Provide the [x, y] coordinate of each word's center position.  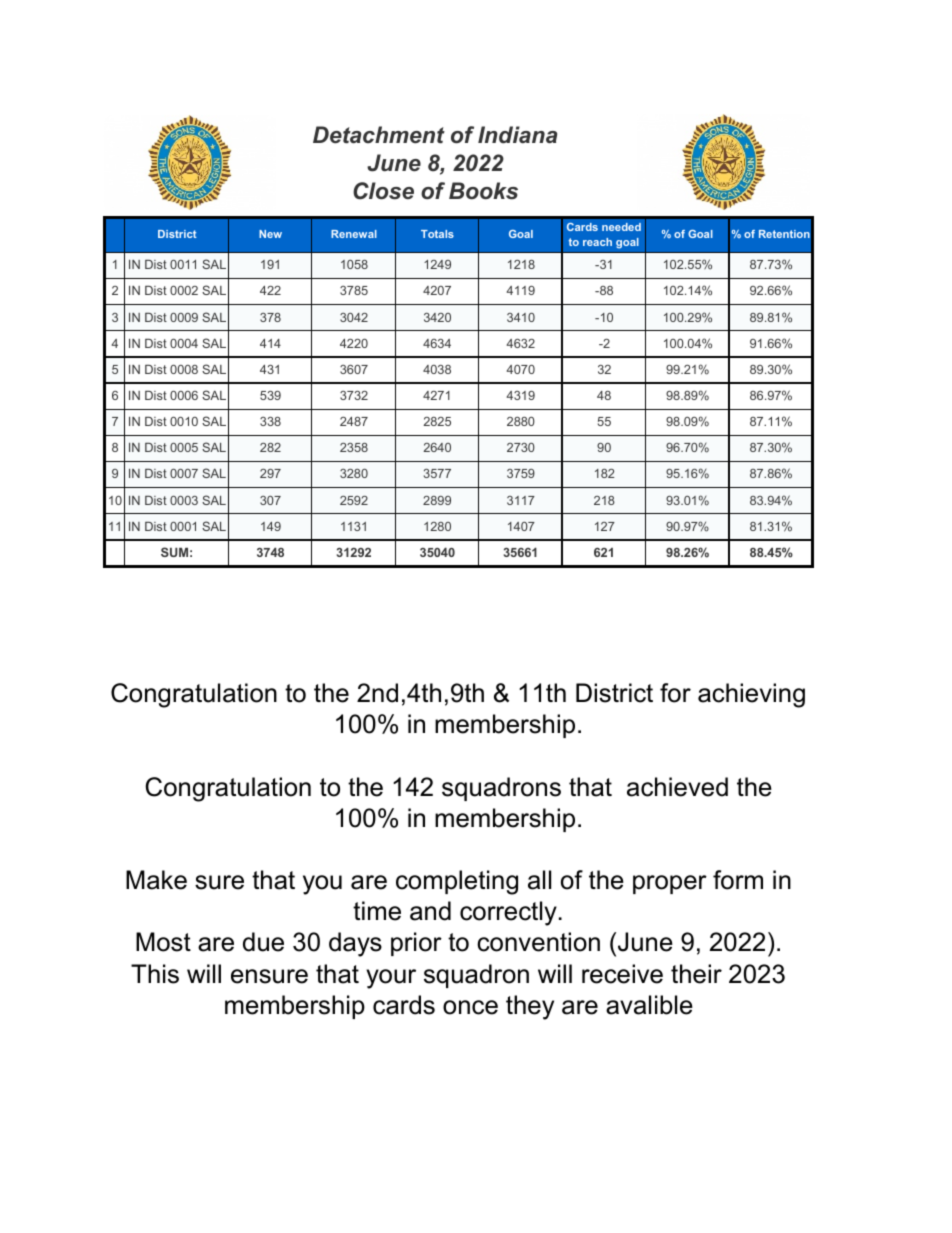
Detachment [379, 135]
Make [156, 880]
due [263, 942]
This [155, 974]
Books [483, 191]
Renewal [354, 234]
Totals [437, 234]
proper [670, 884]
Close [383, 191]
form [738, 880]
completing [457, 882]
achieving [751, 695]
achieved [677, 787]
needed [621, 227]
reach [597, 242]
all [539, 880]
